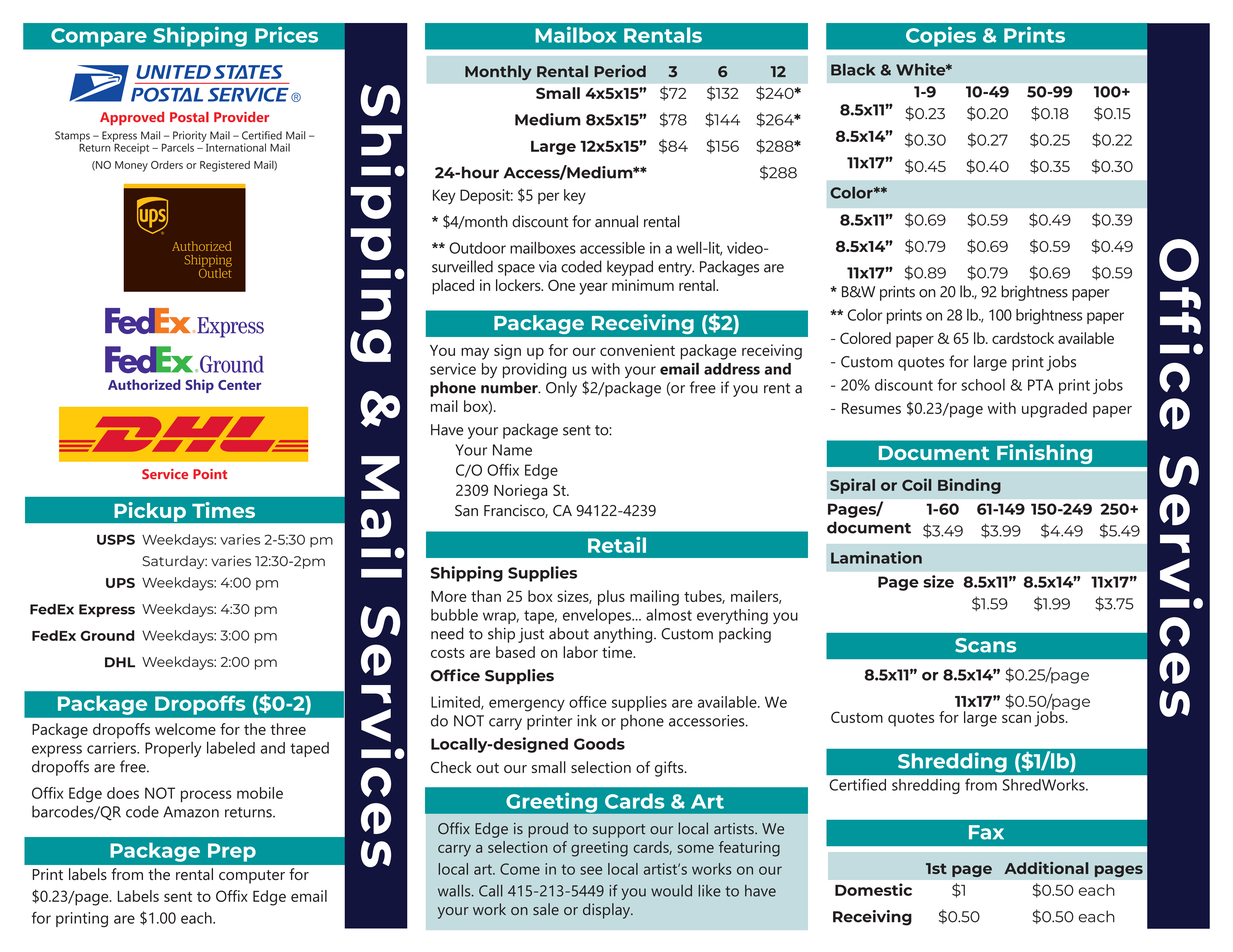 The height and width of the image is (952, 1233). I want to click on school, so click(983, 385).
